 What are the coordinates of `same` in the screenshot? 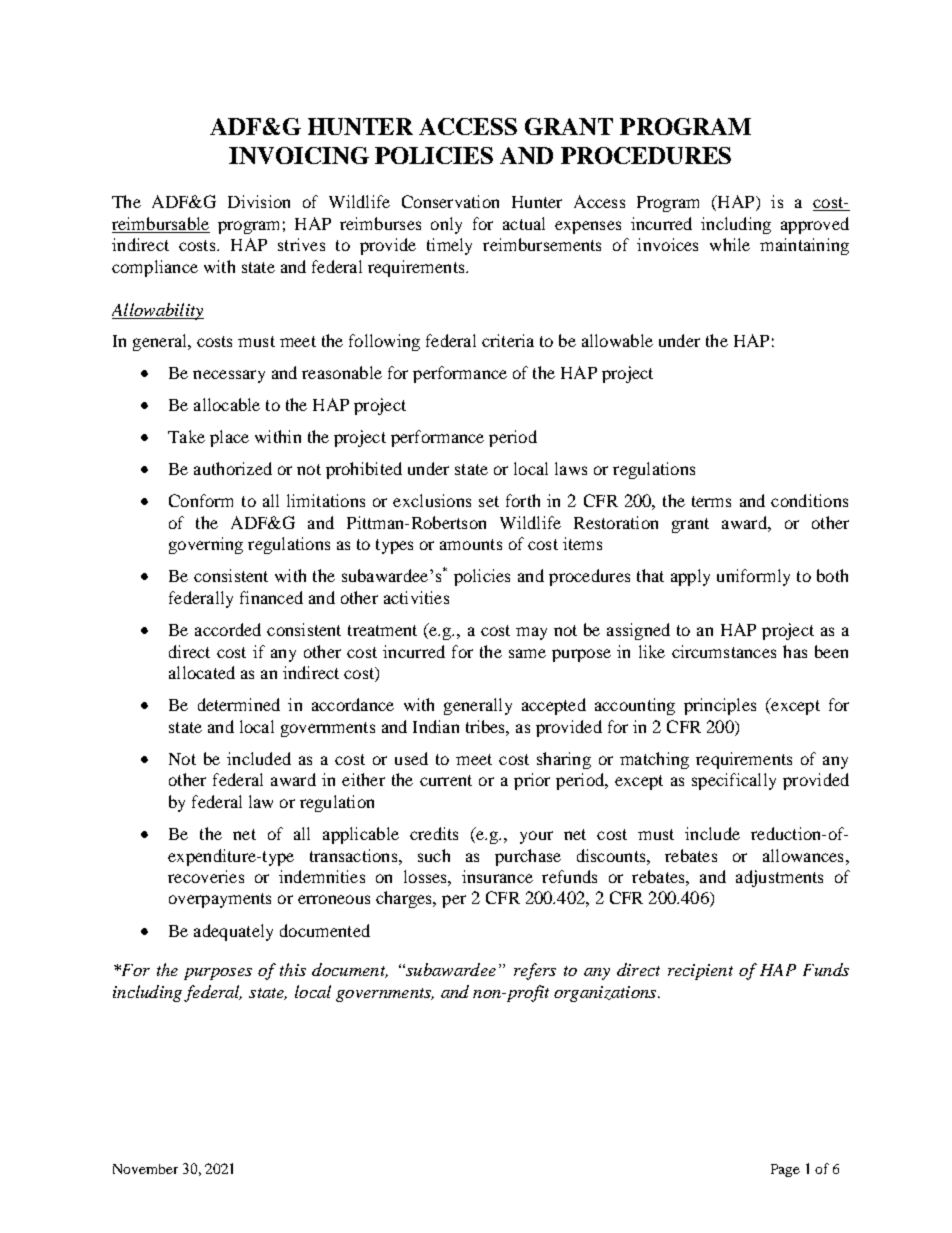 It's located at (527, 653).
